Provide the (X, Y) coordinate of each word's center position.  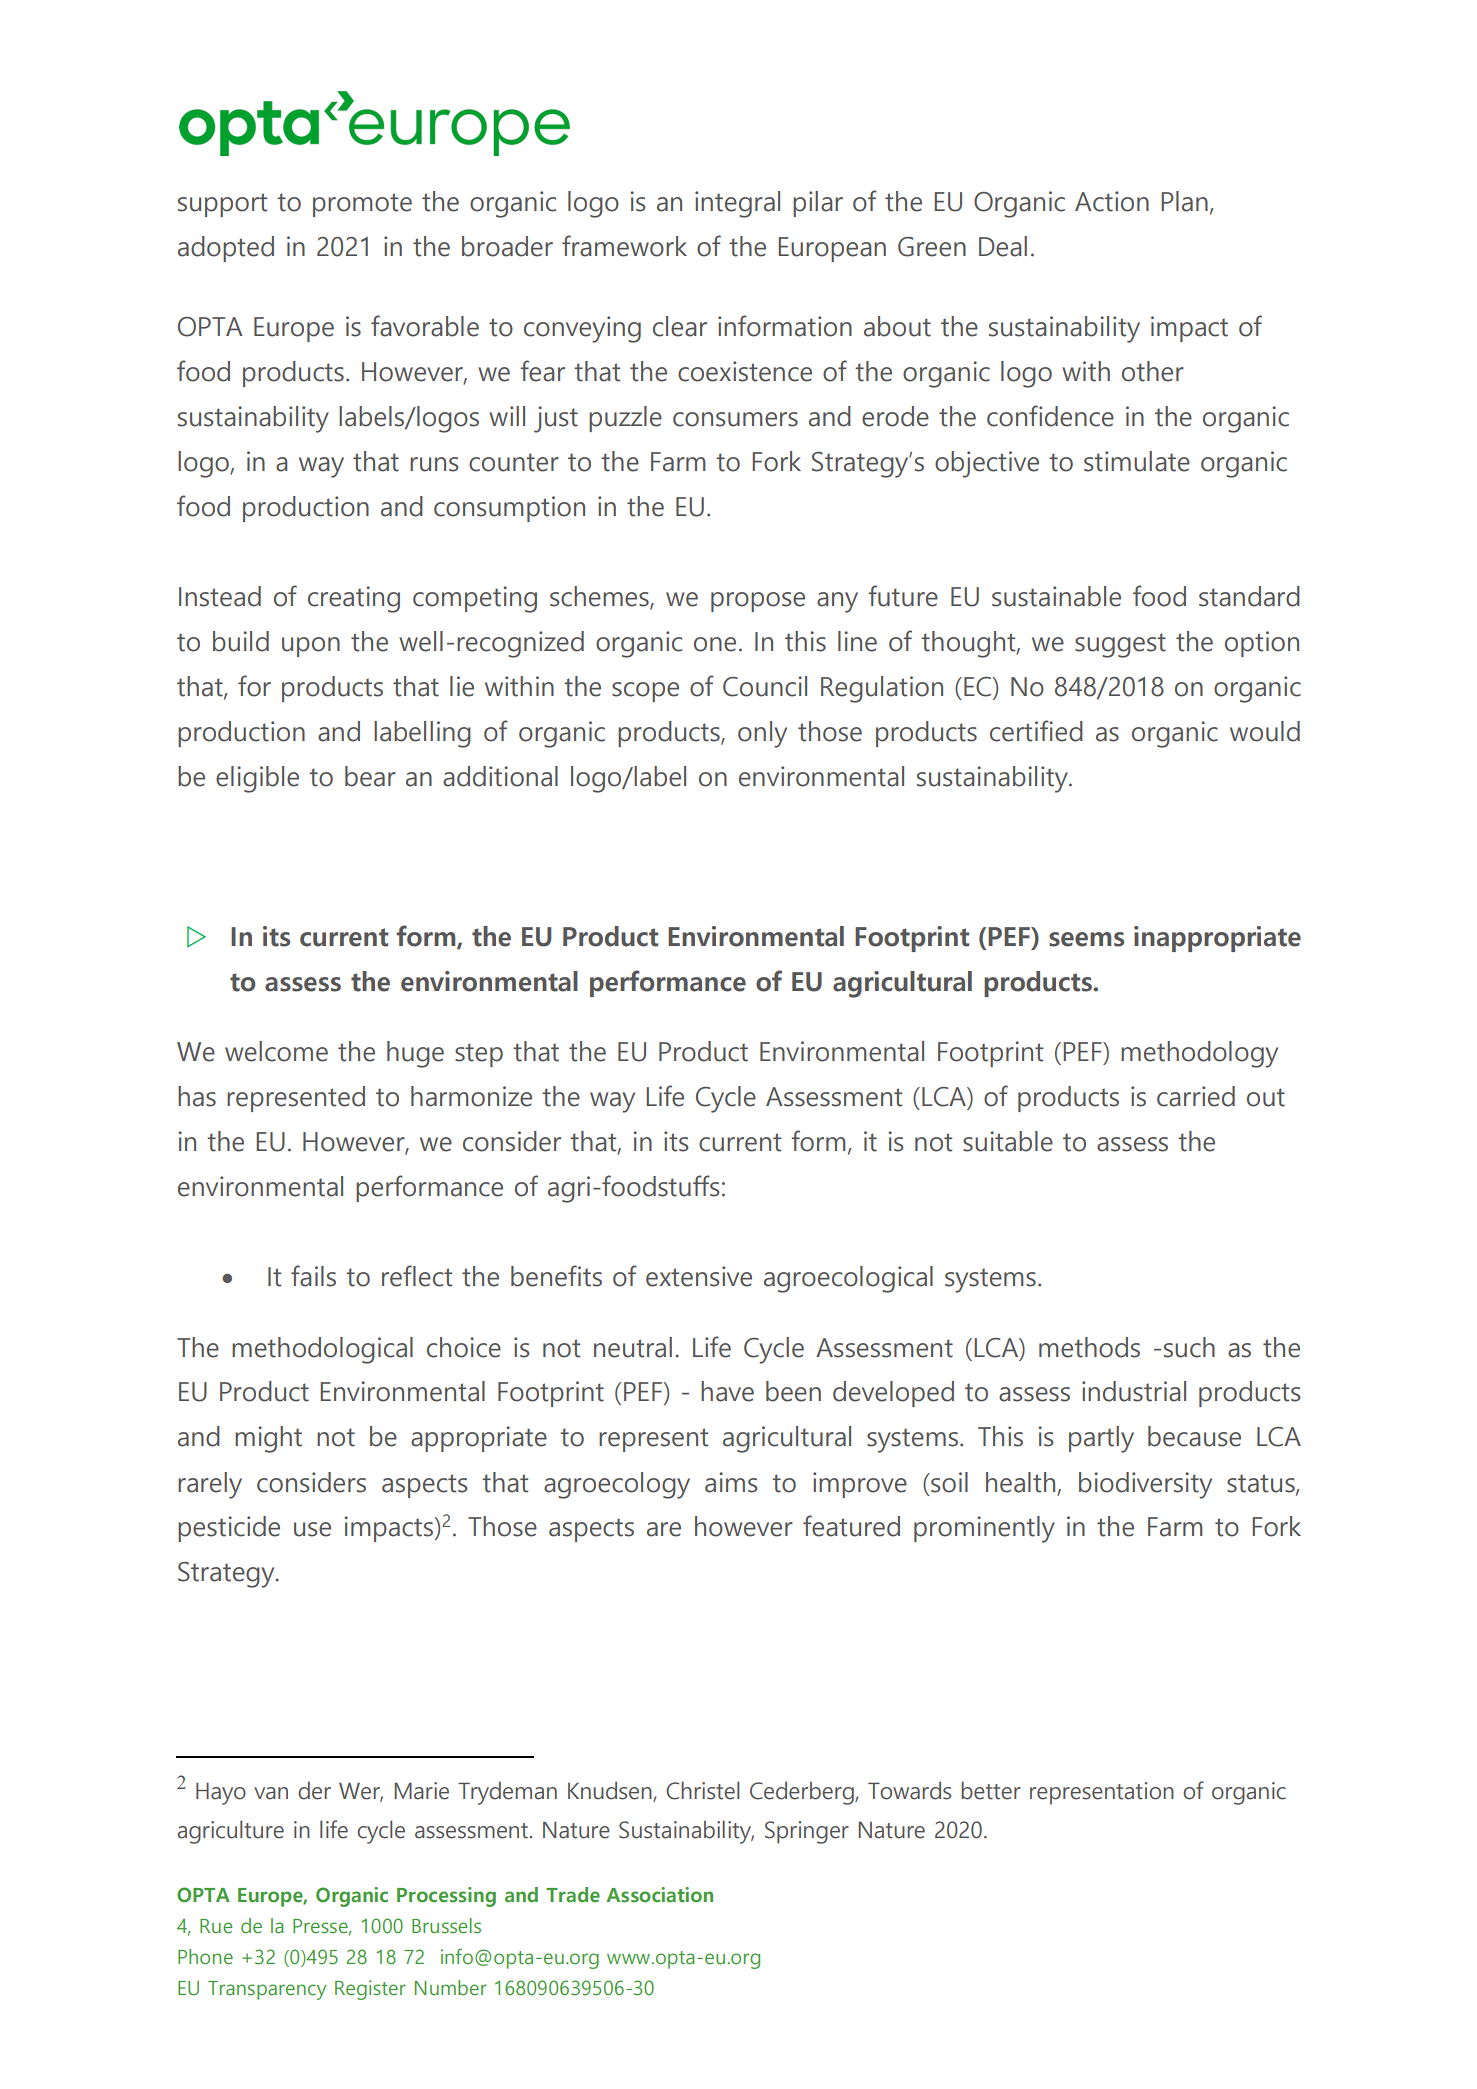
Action (1112, 201)
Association (660, 1895)
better (991, 1790)
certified (1036, 731)
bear (370, 776)
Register (370, 1990)
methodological (322, 1350)
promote (362, 205)
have (727, 1391)
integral (737, 204)
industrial (1134, 1391)
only (762, 734)
